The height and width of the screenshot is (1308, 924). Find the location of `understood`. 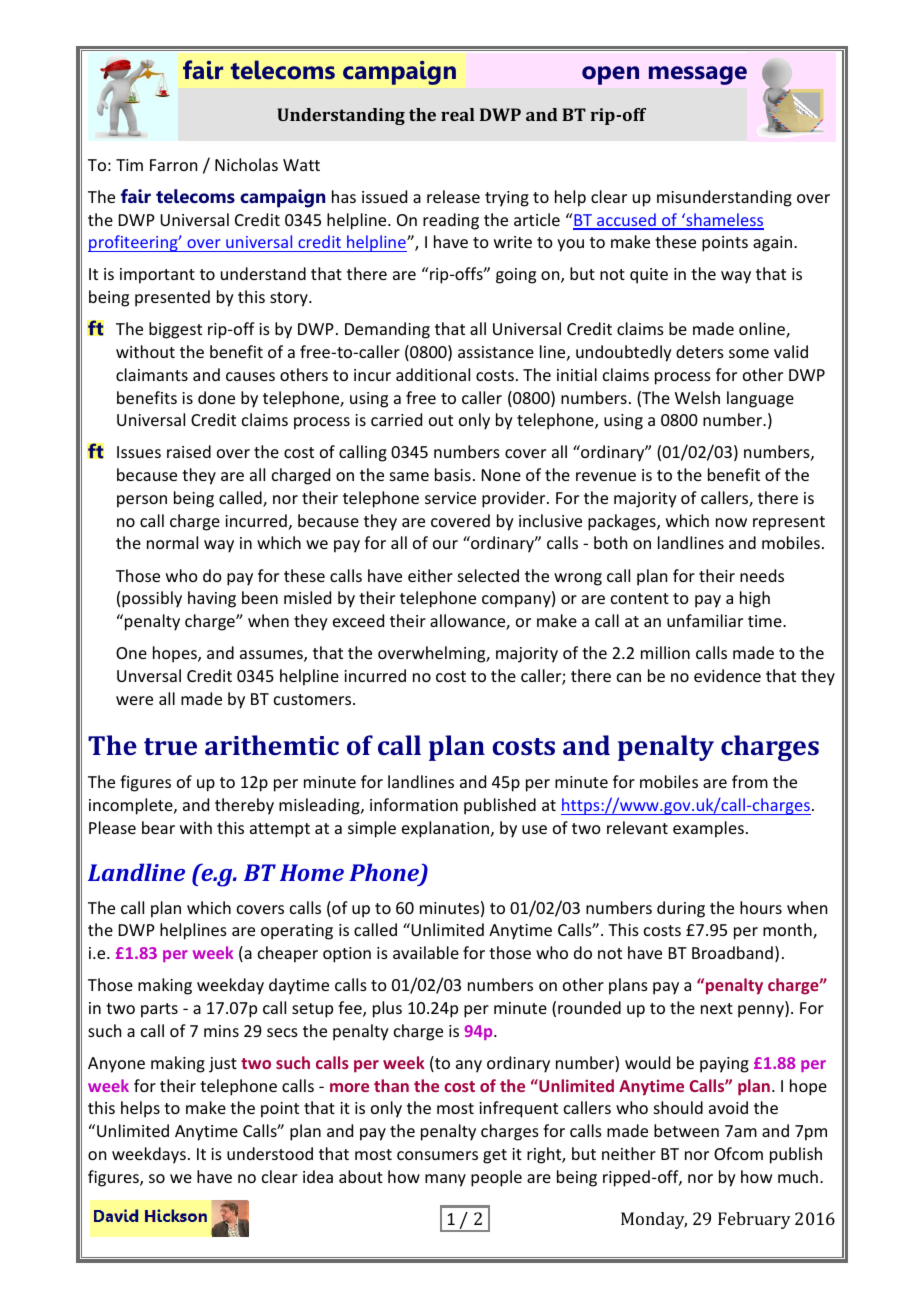

understood is located at coordinates (270, 1153).
